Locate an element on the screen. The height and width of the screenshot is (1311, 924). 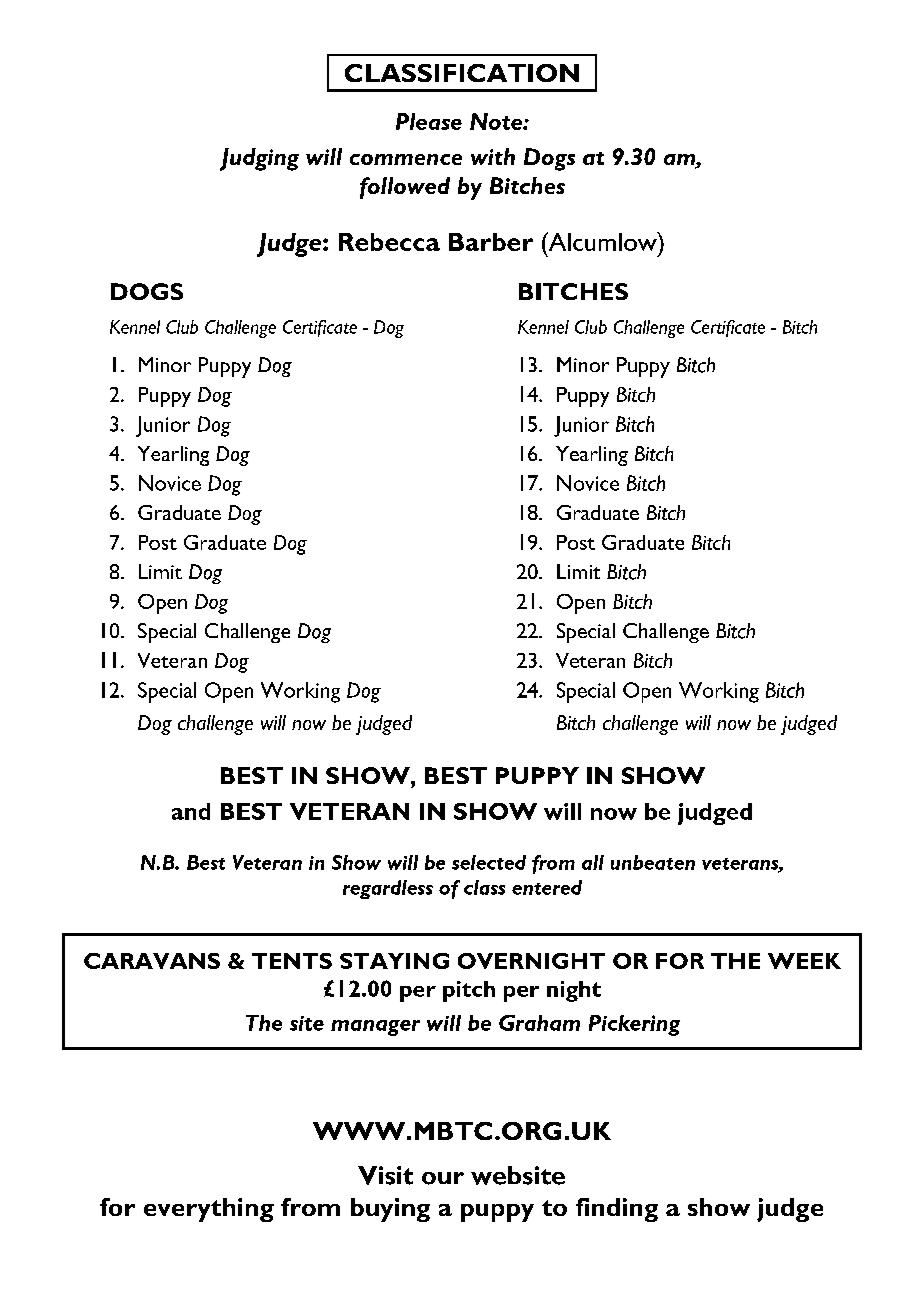
unbeaten is located at coordinates (653, 862).
